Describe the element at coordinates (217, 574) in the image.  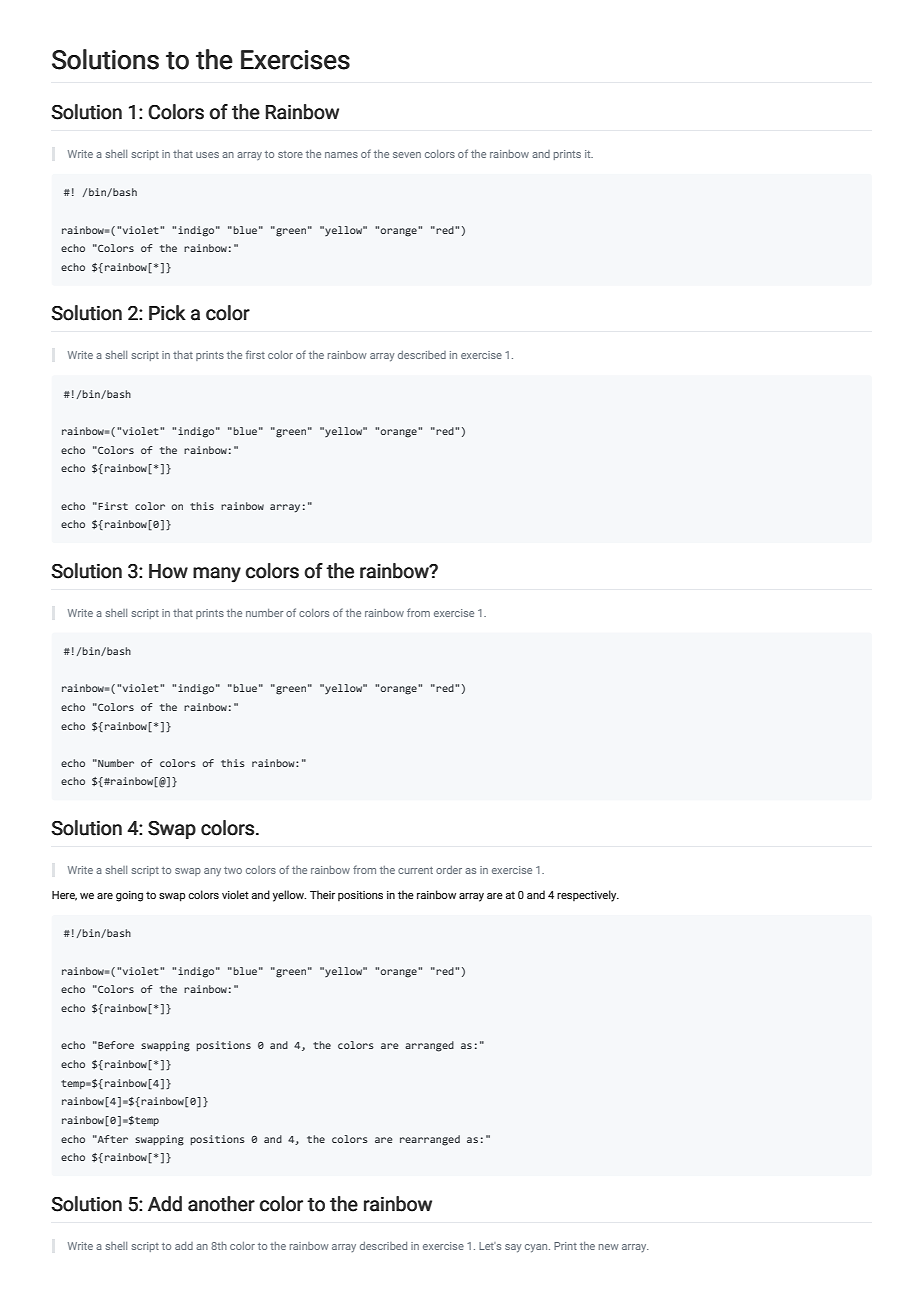
I see `many` at that location.
